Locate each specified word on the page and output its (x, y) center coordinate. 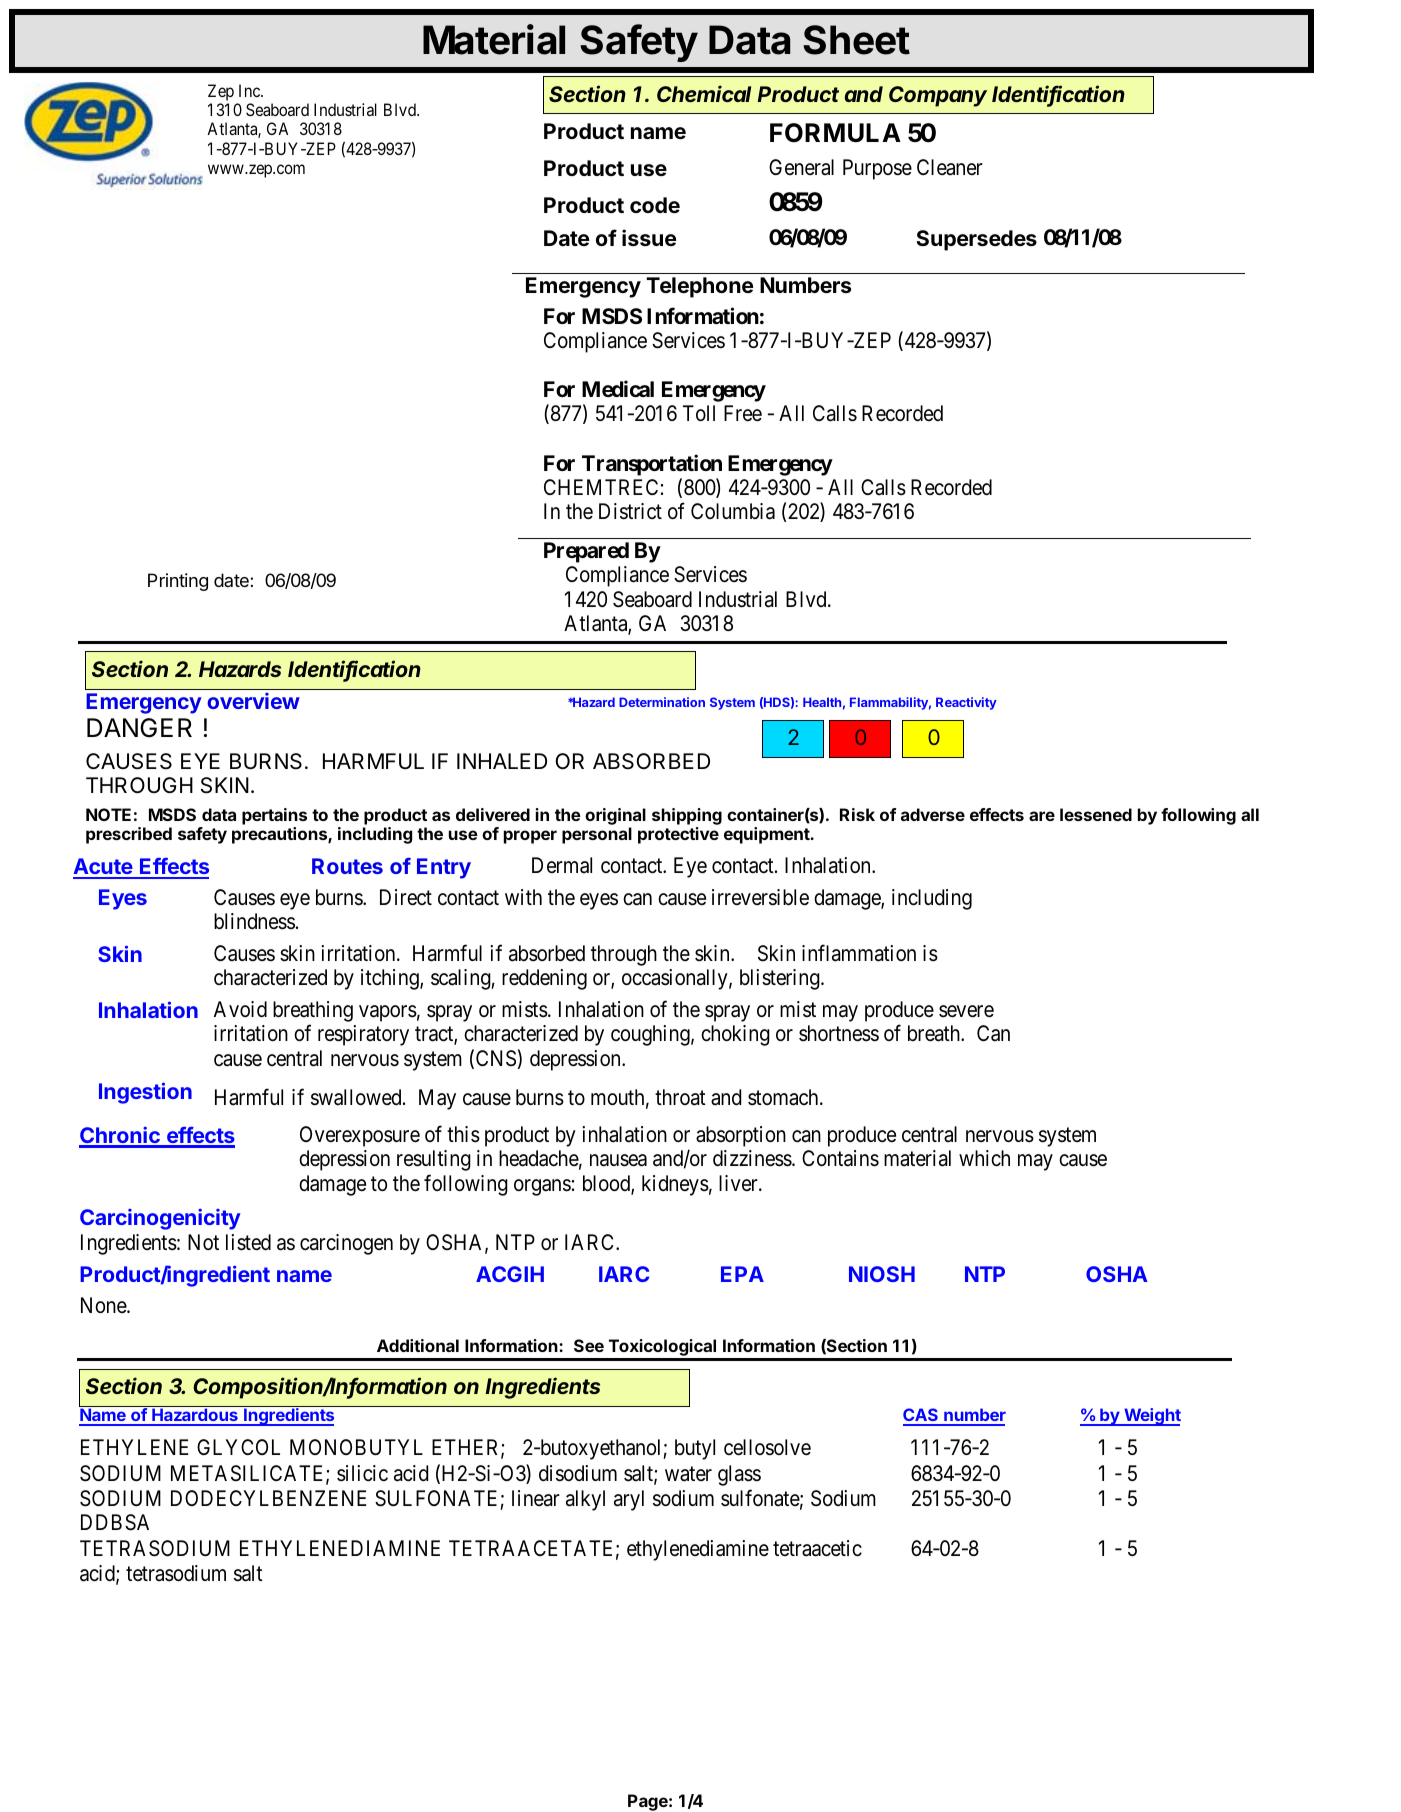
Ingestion (145, 1093)
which (984, 1158)
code (655, 205)
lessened (1096, 814)
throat (680, 1097)
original (615, 816)
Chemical (704, 93)
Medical (618, 389)
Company (938, 96)
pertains (274, 816)
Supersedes (976, 240)
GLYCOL (238, 1447)
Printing (178, 582)
